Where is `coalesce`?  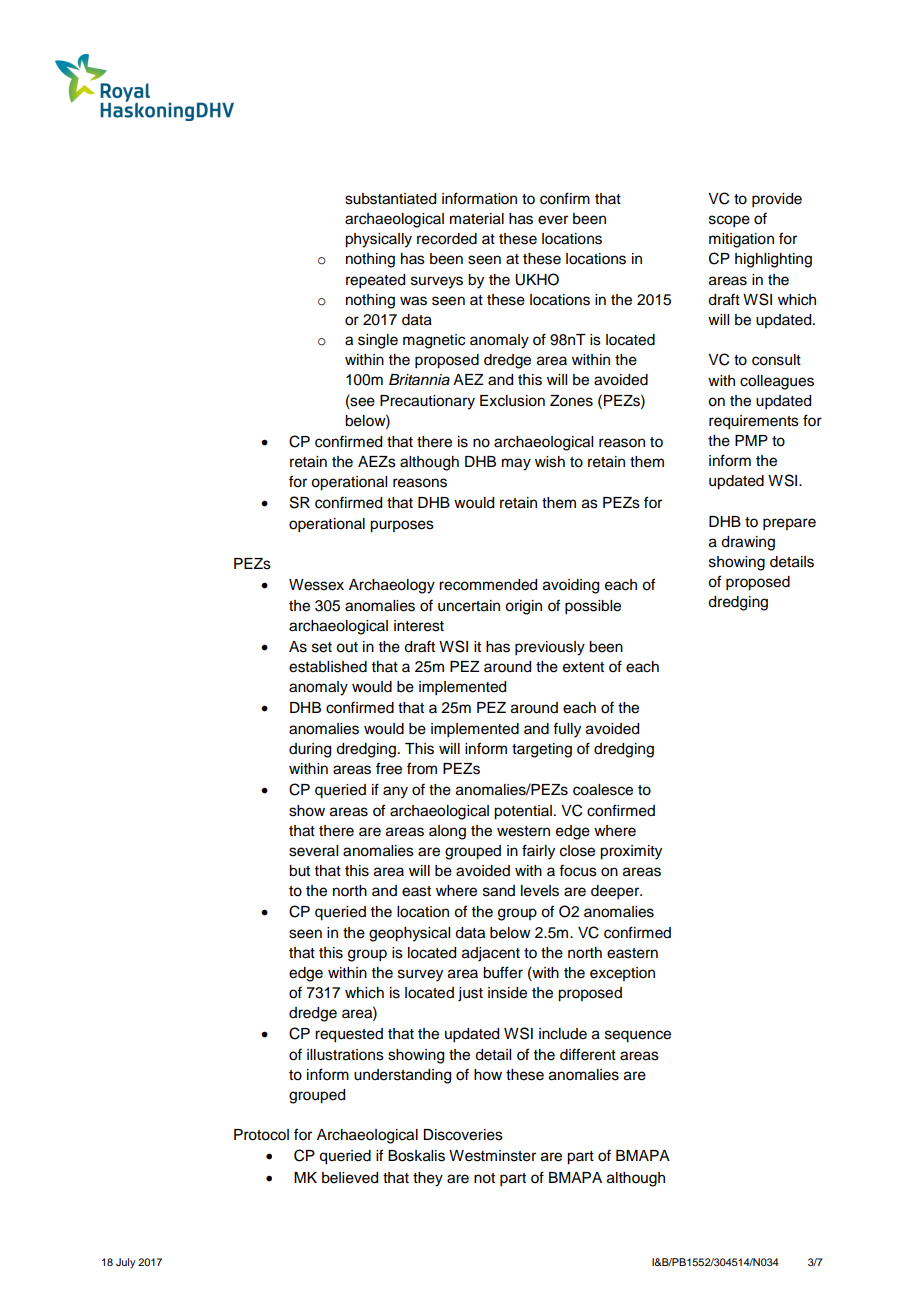 coalesce is located at coordinates (603, 790).
